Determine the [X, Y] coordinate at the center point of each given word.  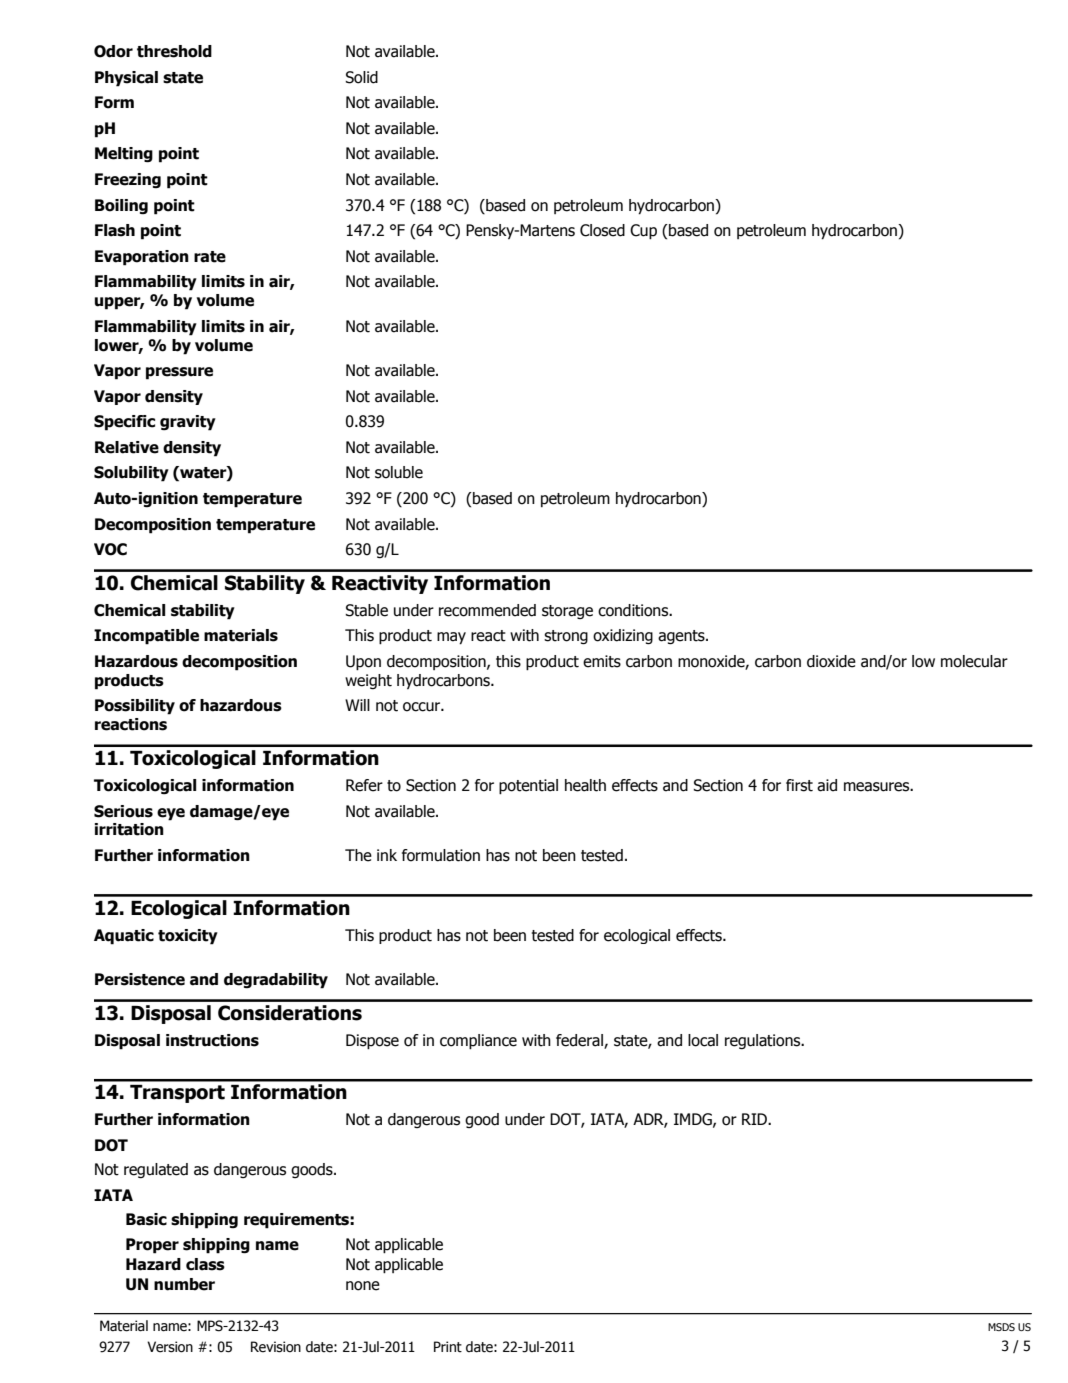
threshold [174, 51]
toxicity [188, 937]
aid [827, 785]
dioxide [831, 661]
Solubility [131, 474]
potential [528, 787]
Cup [643, 232]
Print [448, 1346]
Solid [361, 77]
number [184, 1284]
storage [567, 612]
